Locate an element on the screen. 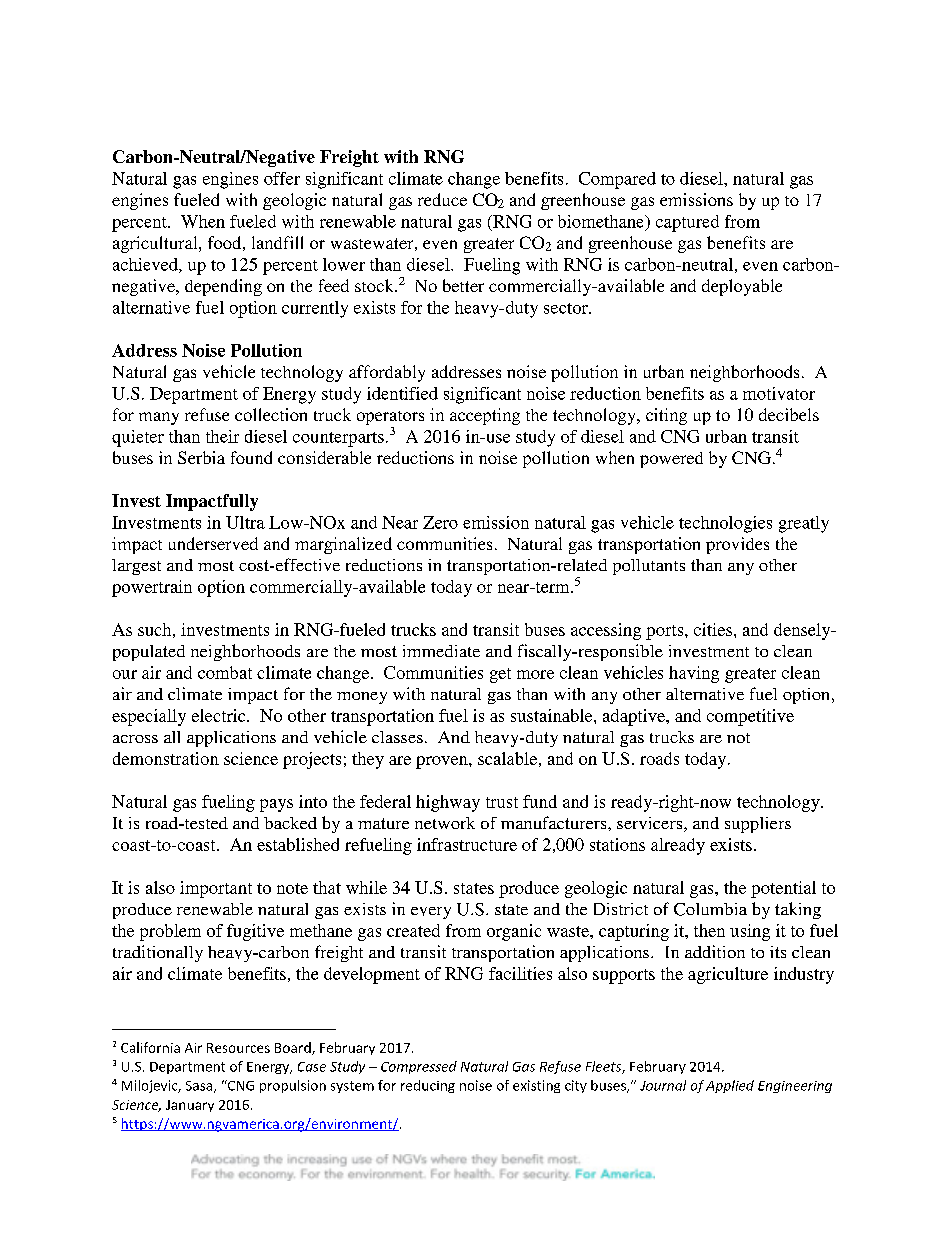  combat is located at coordinates (225, 672).
